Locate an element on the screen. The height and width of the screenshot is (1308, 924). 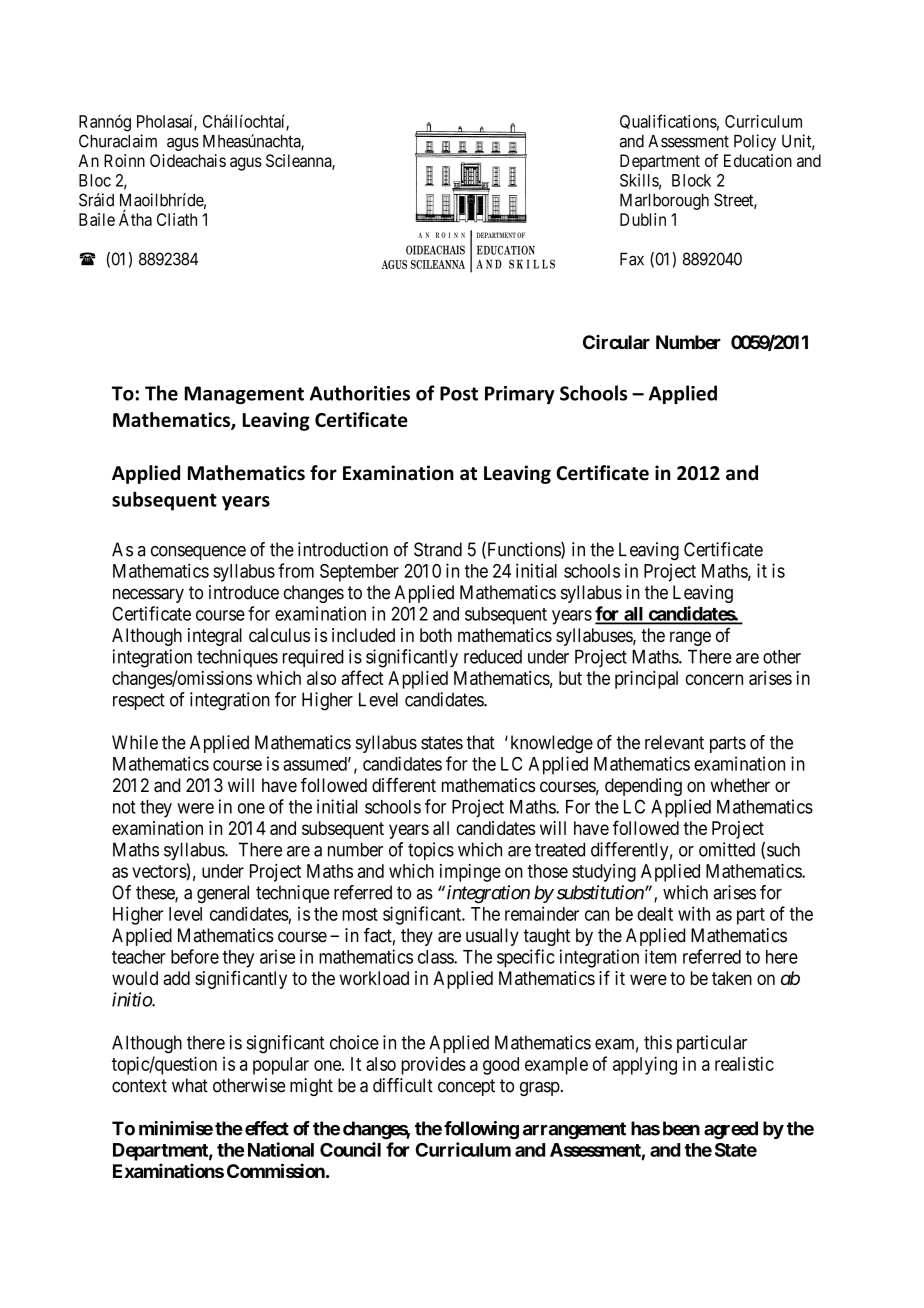
consequence is located at coordinates (198, 553).
